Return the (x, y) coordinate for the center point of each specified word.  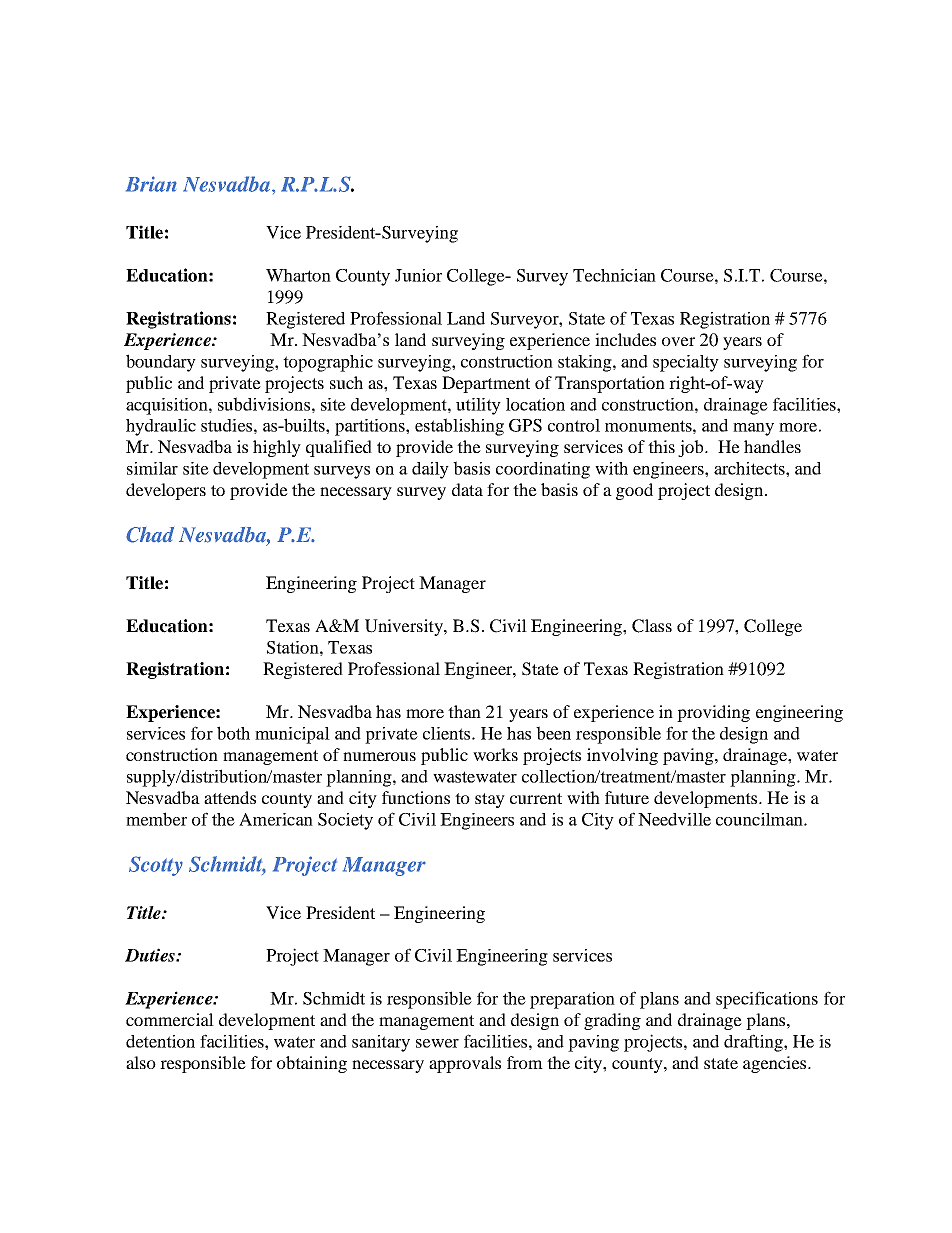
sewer (437, 1043)
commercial (170, 1019)
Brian (151, 184)
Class (652, 626)
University (405, 627)
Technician (614, 275)
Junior (418, 275)
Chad (150, 535)
